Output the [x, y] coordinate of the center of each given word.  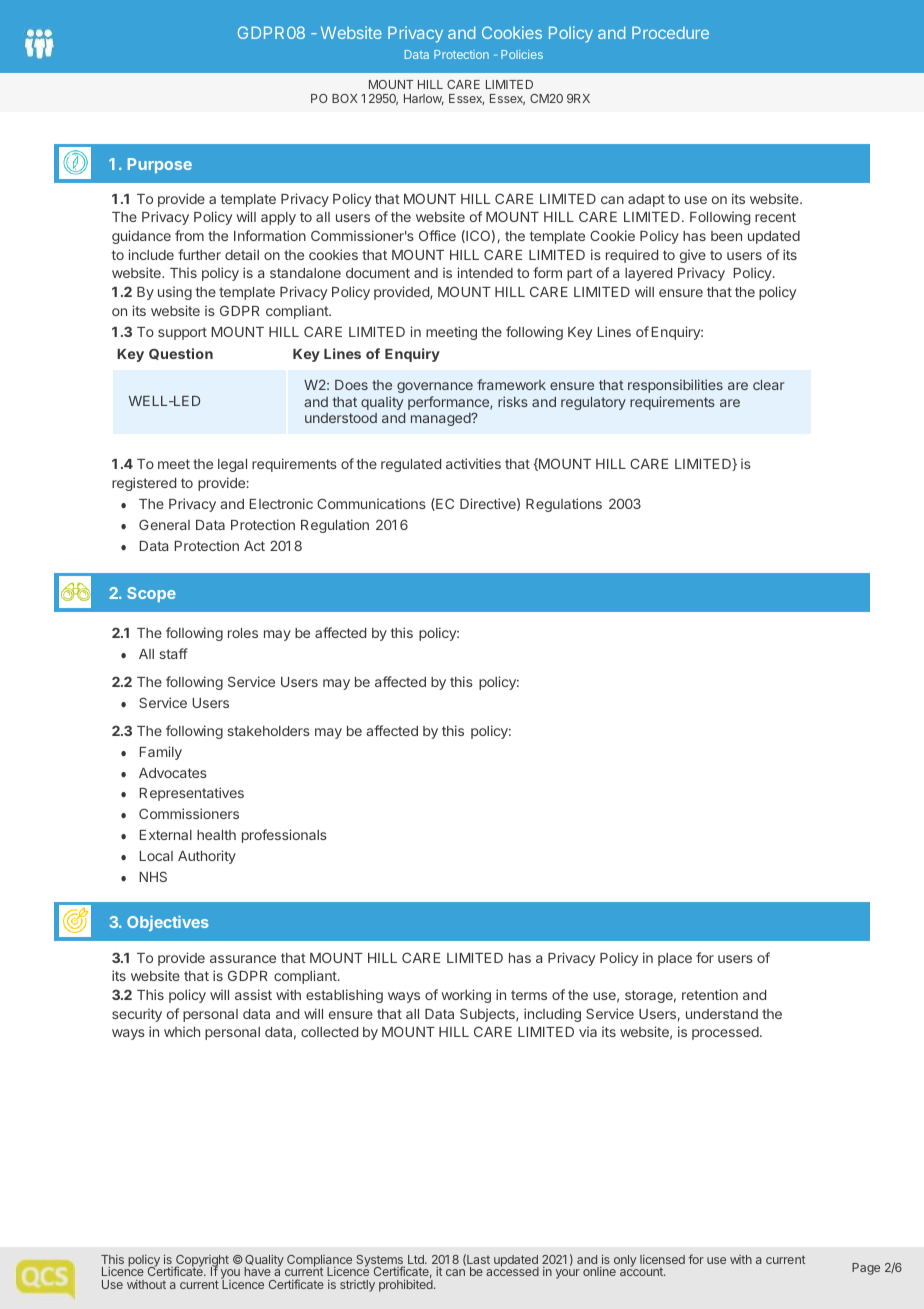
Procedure [670, 32]
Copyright [202, 1262]
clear [768, 385]
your [568, 1274]
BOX [345, 98]
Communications [371, 503]
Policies [522, 54]
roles [243, 633]
